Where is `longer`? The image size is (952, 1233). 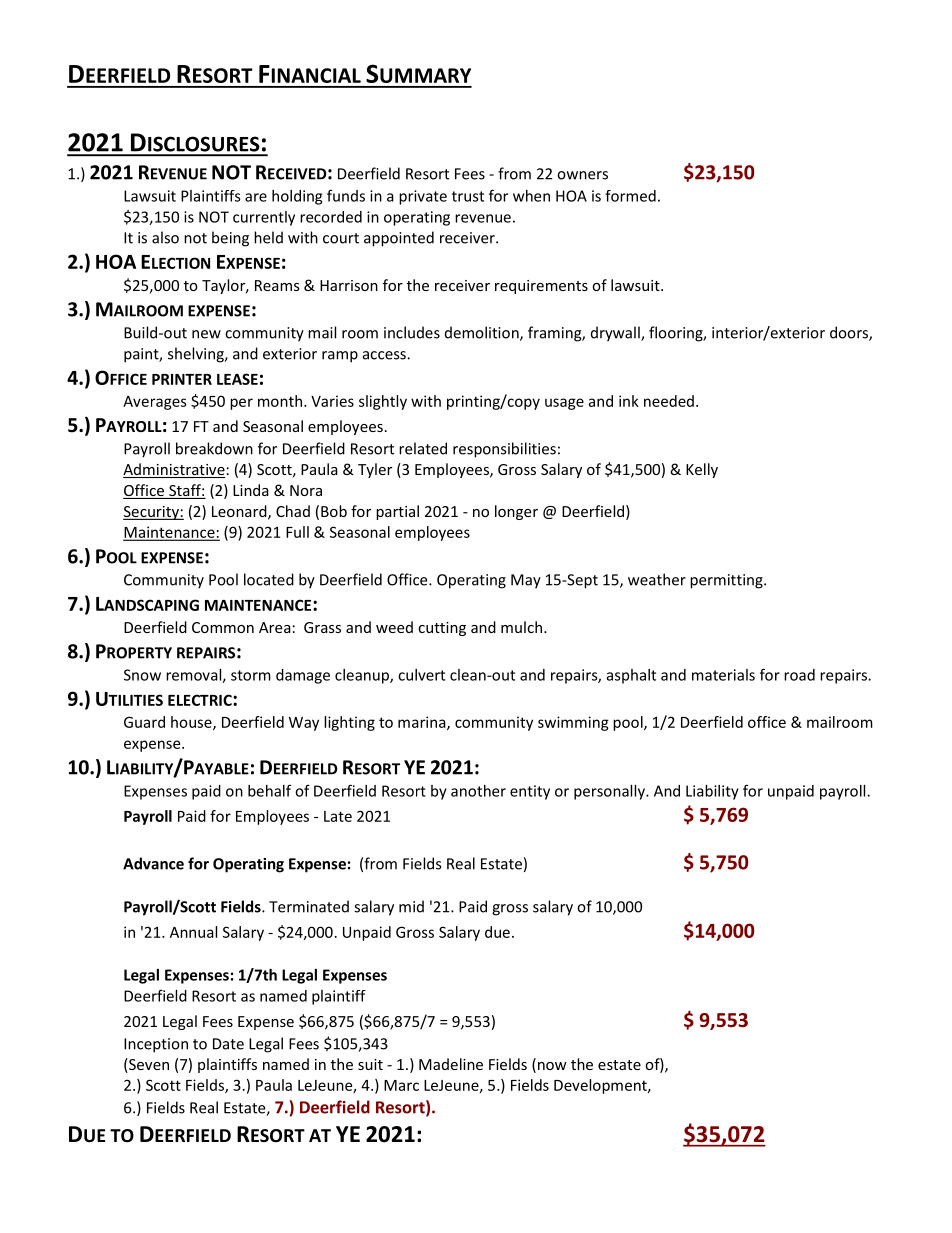
longer is located at coordinates (516, 512).
